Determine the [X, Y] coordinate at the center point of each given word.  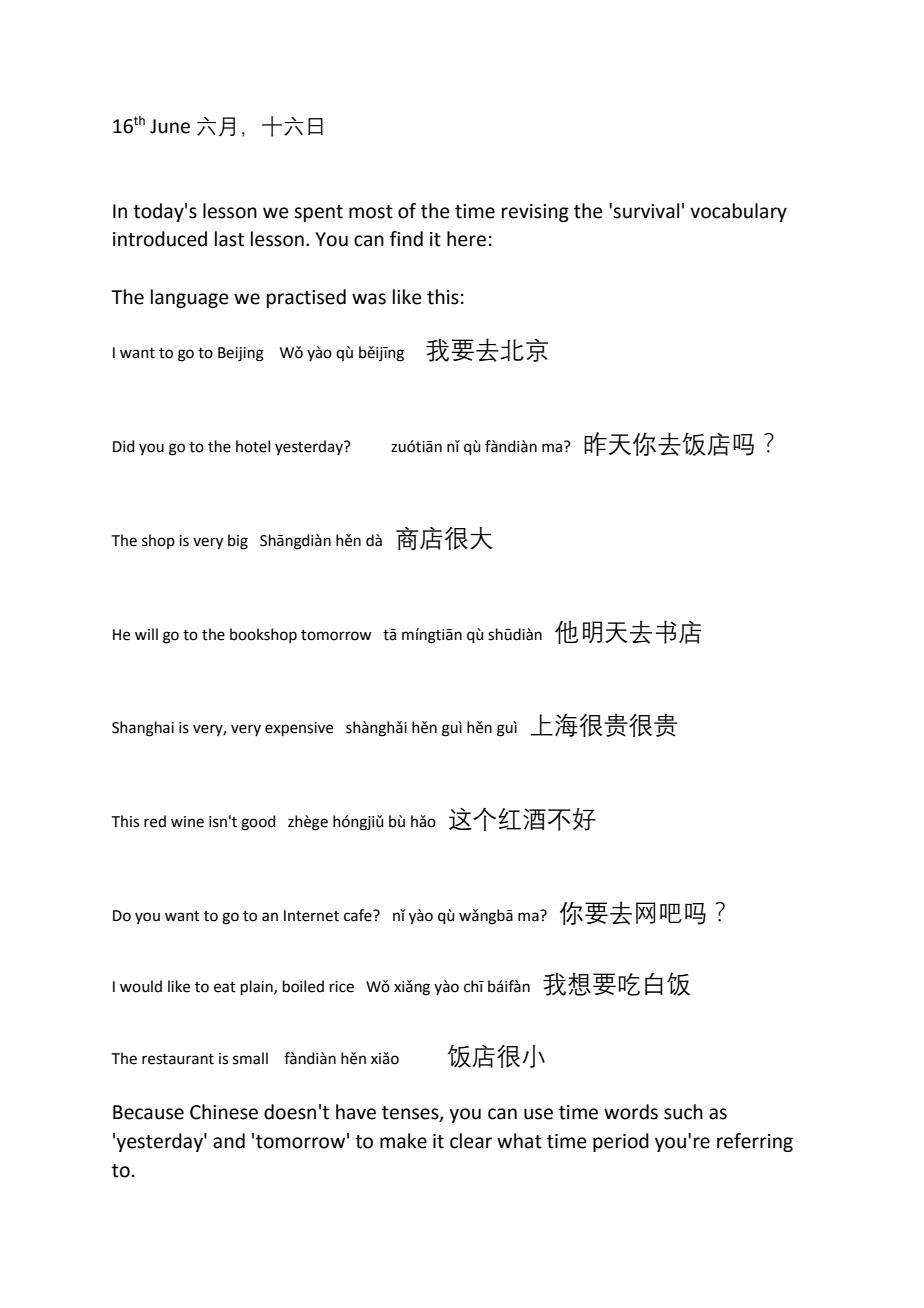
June [170, 126]
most [371, 212]
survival [646, 211]
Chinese [224, 1112]
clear [471, 1141]
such [683, 1112]
